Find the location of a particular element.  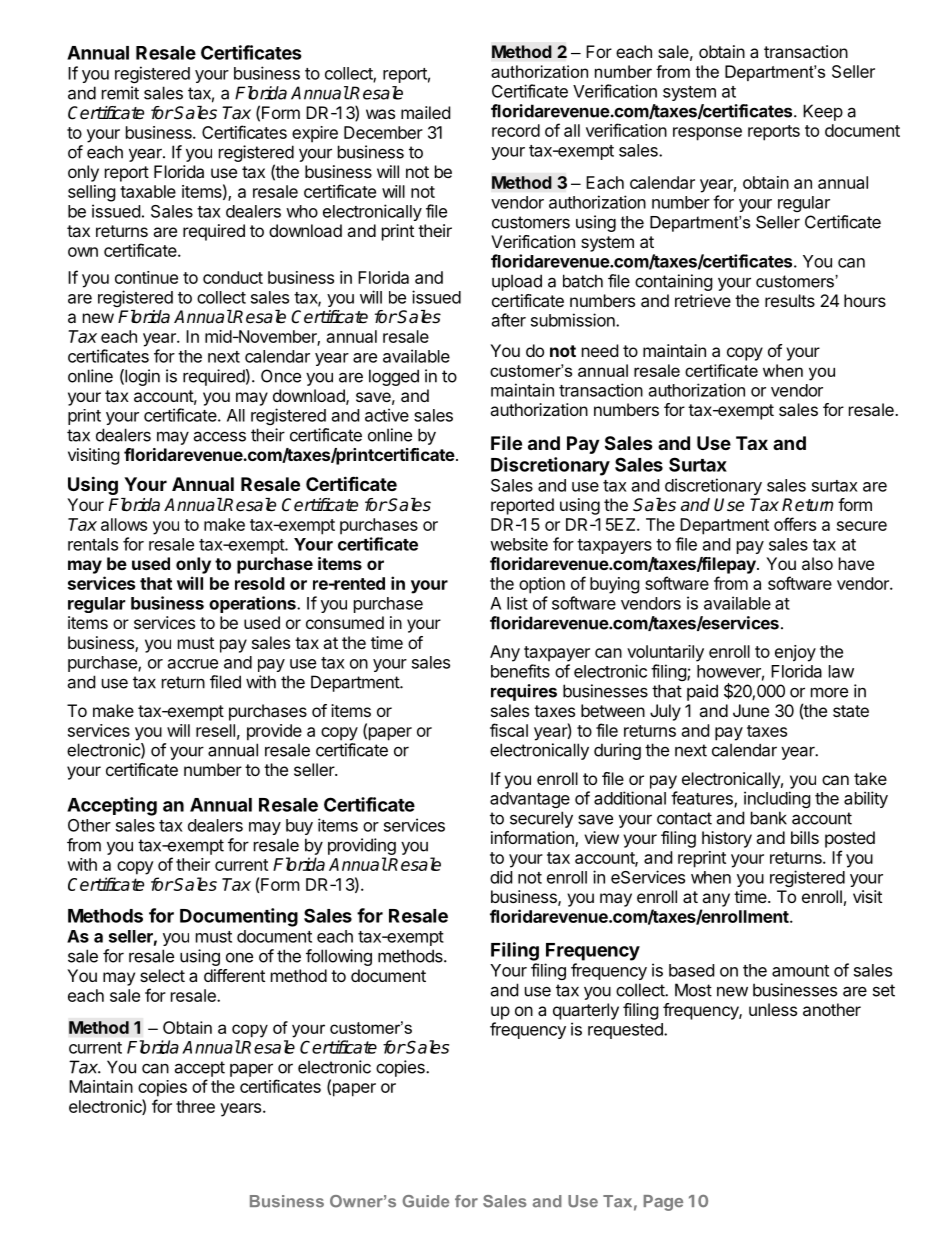

benefits is located at coordinates (520, 671).
